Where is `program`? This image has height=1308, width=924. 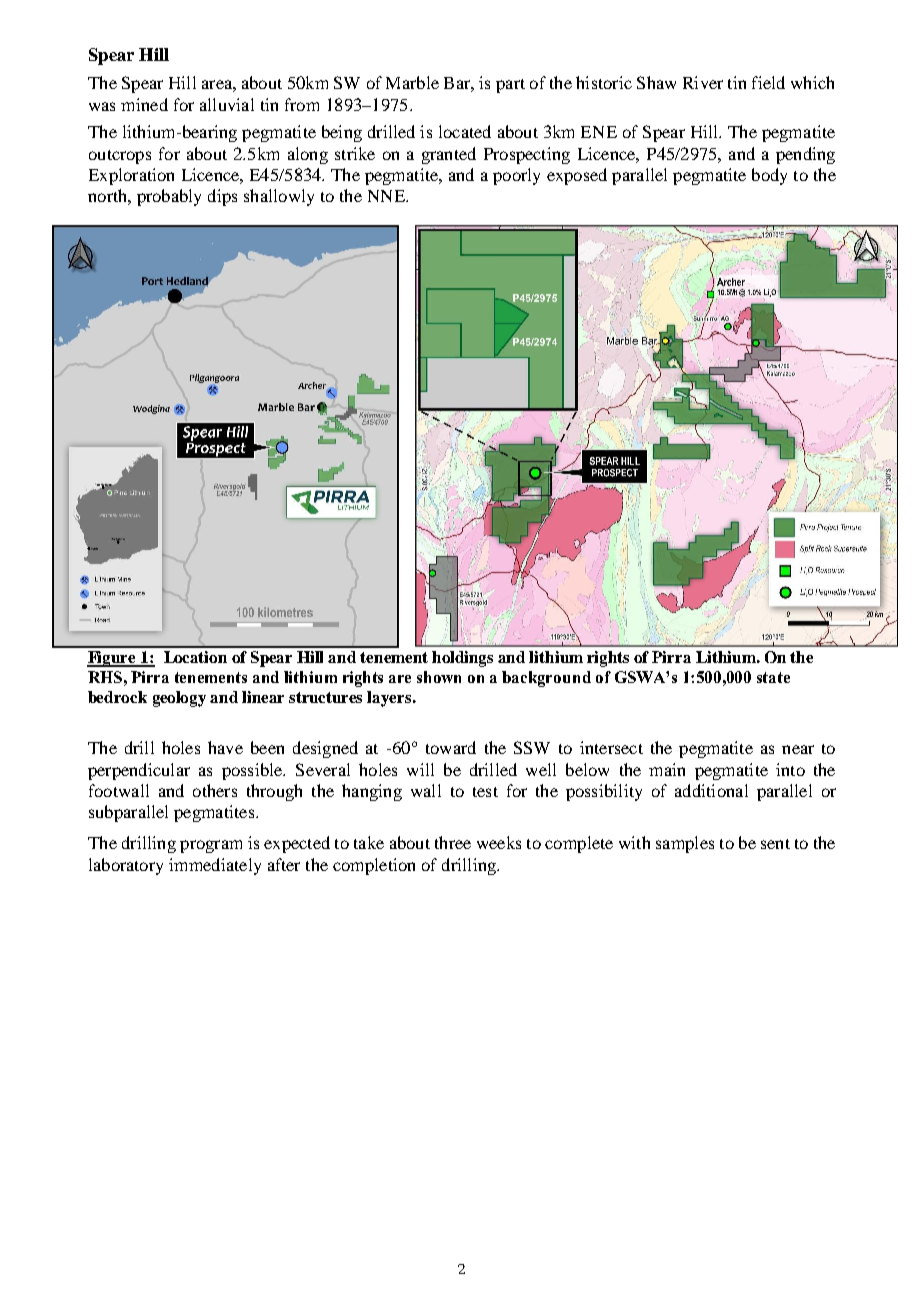
program is located at coordinates (211, 846).
